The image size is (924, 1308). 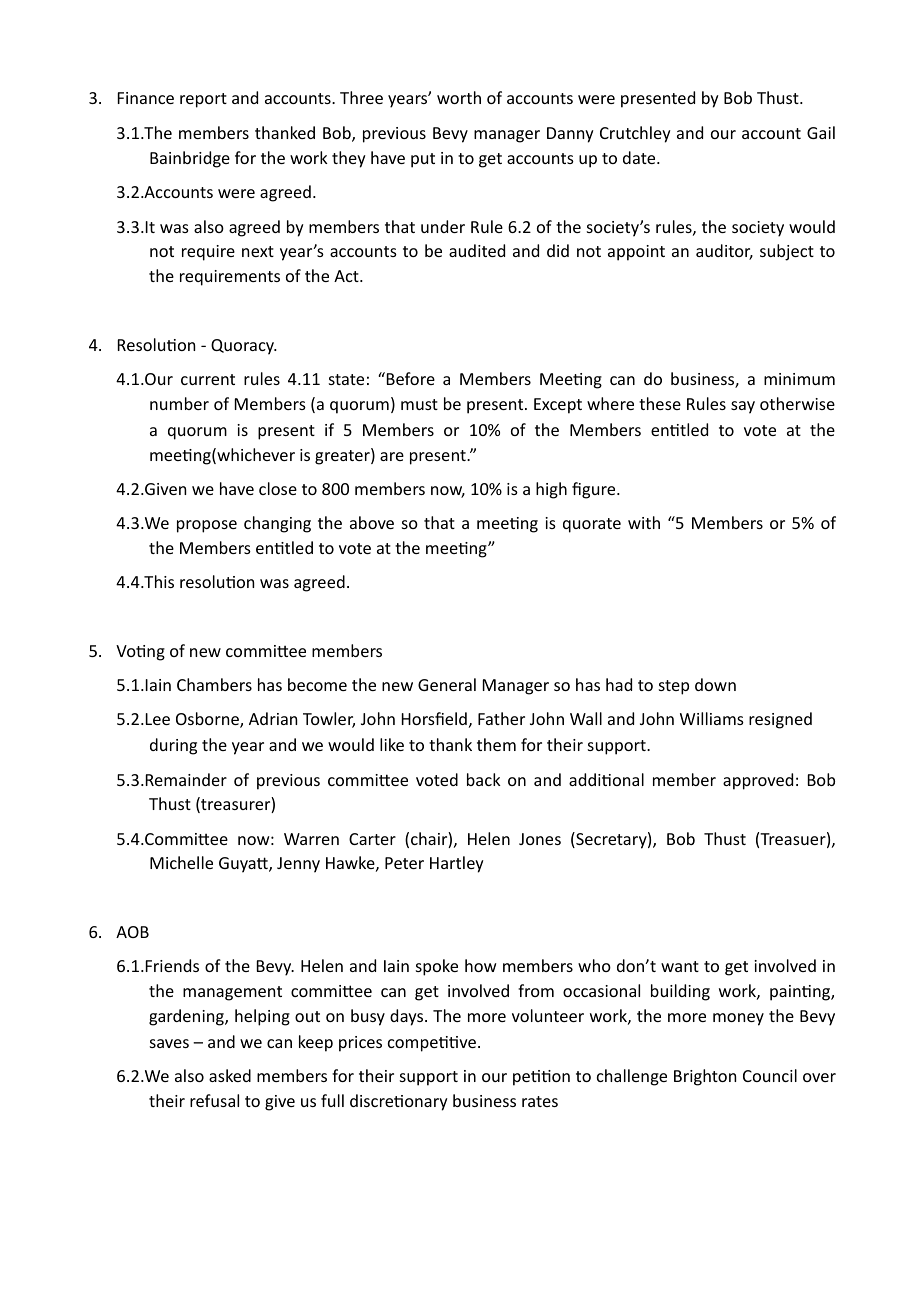 What do you see at coordinates (821, 132) in the screenshot?
I see `Gail` at bounding box center [821, 132].
